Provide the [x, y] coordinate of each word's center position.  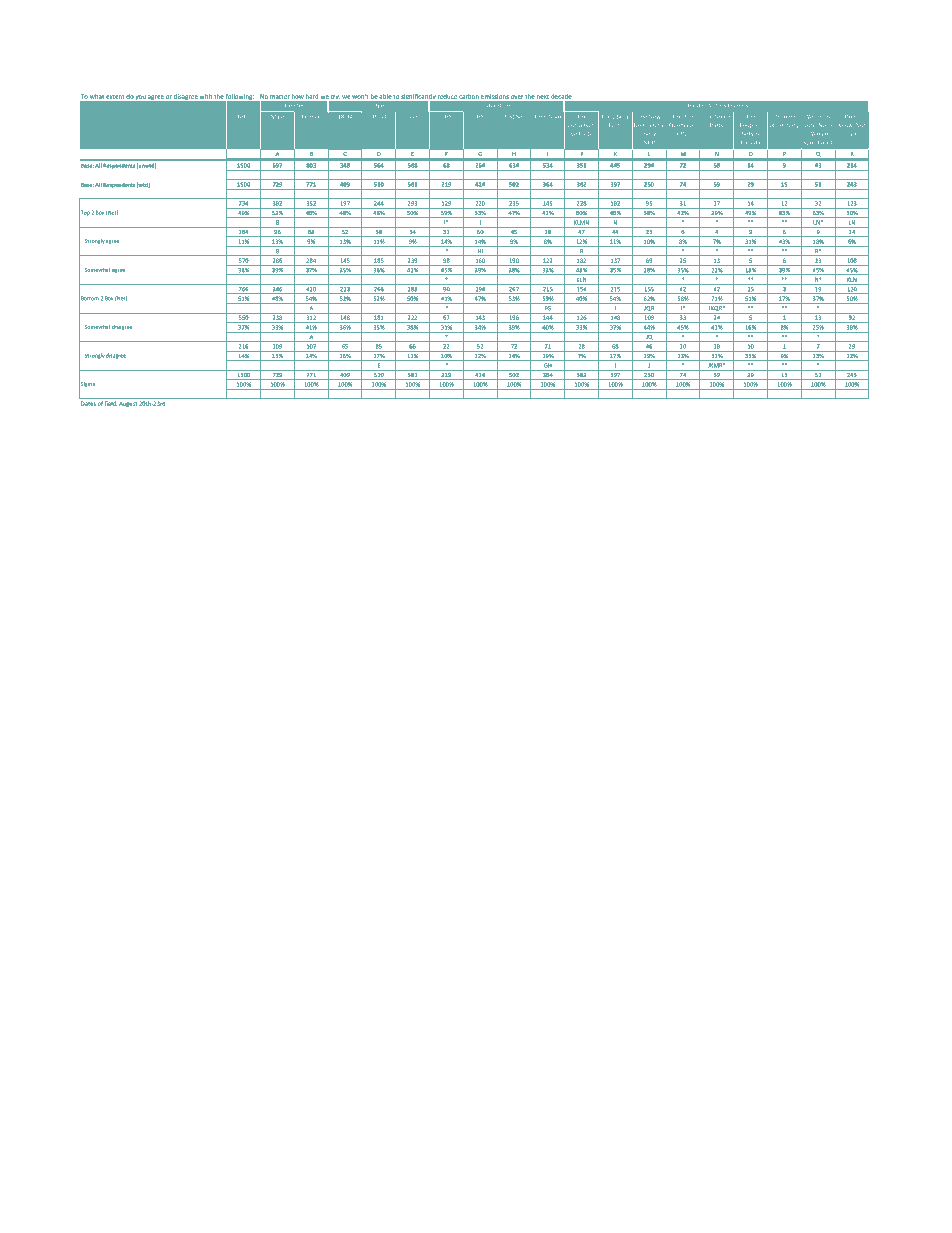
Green [722, 117]
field [111, 403]
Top [84, 213]
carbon [469, 96]
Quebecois [683, 125]
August [128, 404]
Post [508, 117]
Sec [520, 117]
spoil [810, 143]
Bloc [688, 117]
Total [244, 117]
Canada [750, 142]
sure [852, 134]
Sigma [87, 385]
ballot [825, 142]
